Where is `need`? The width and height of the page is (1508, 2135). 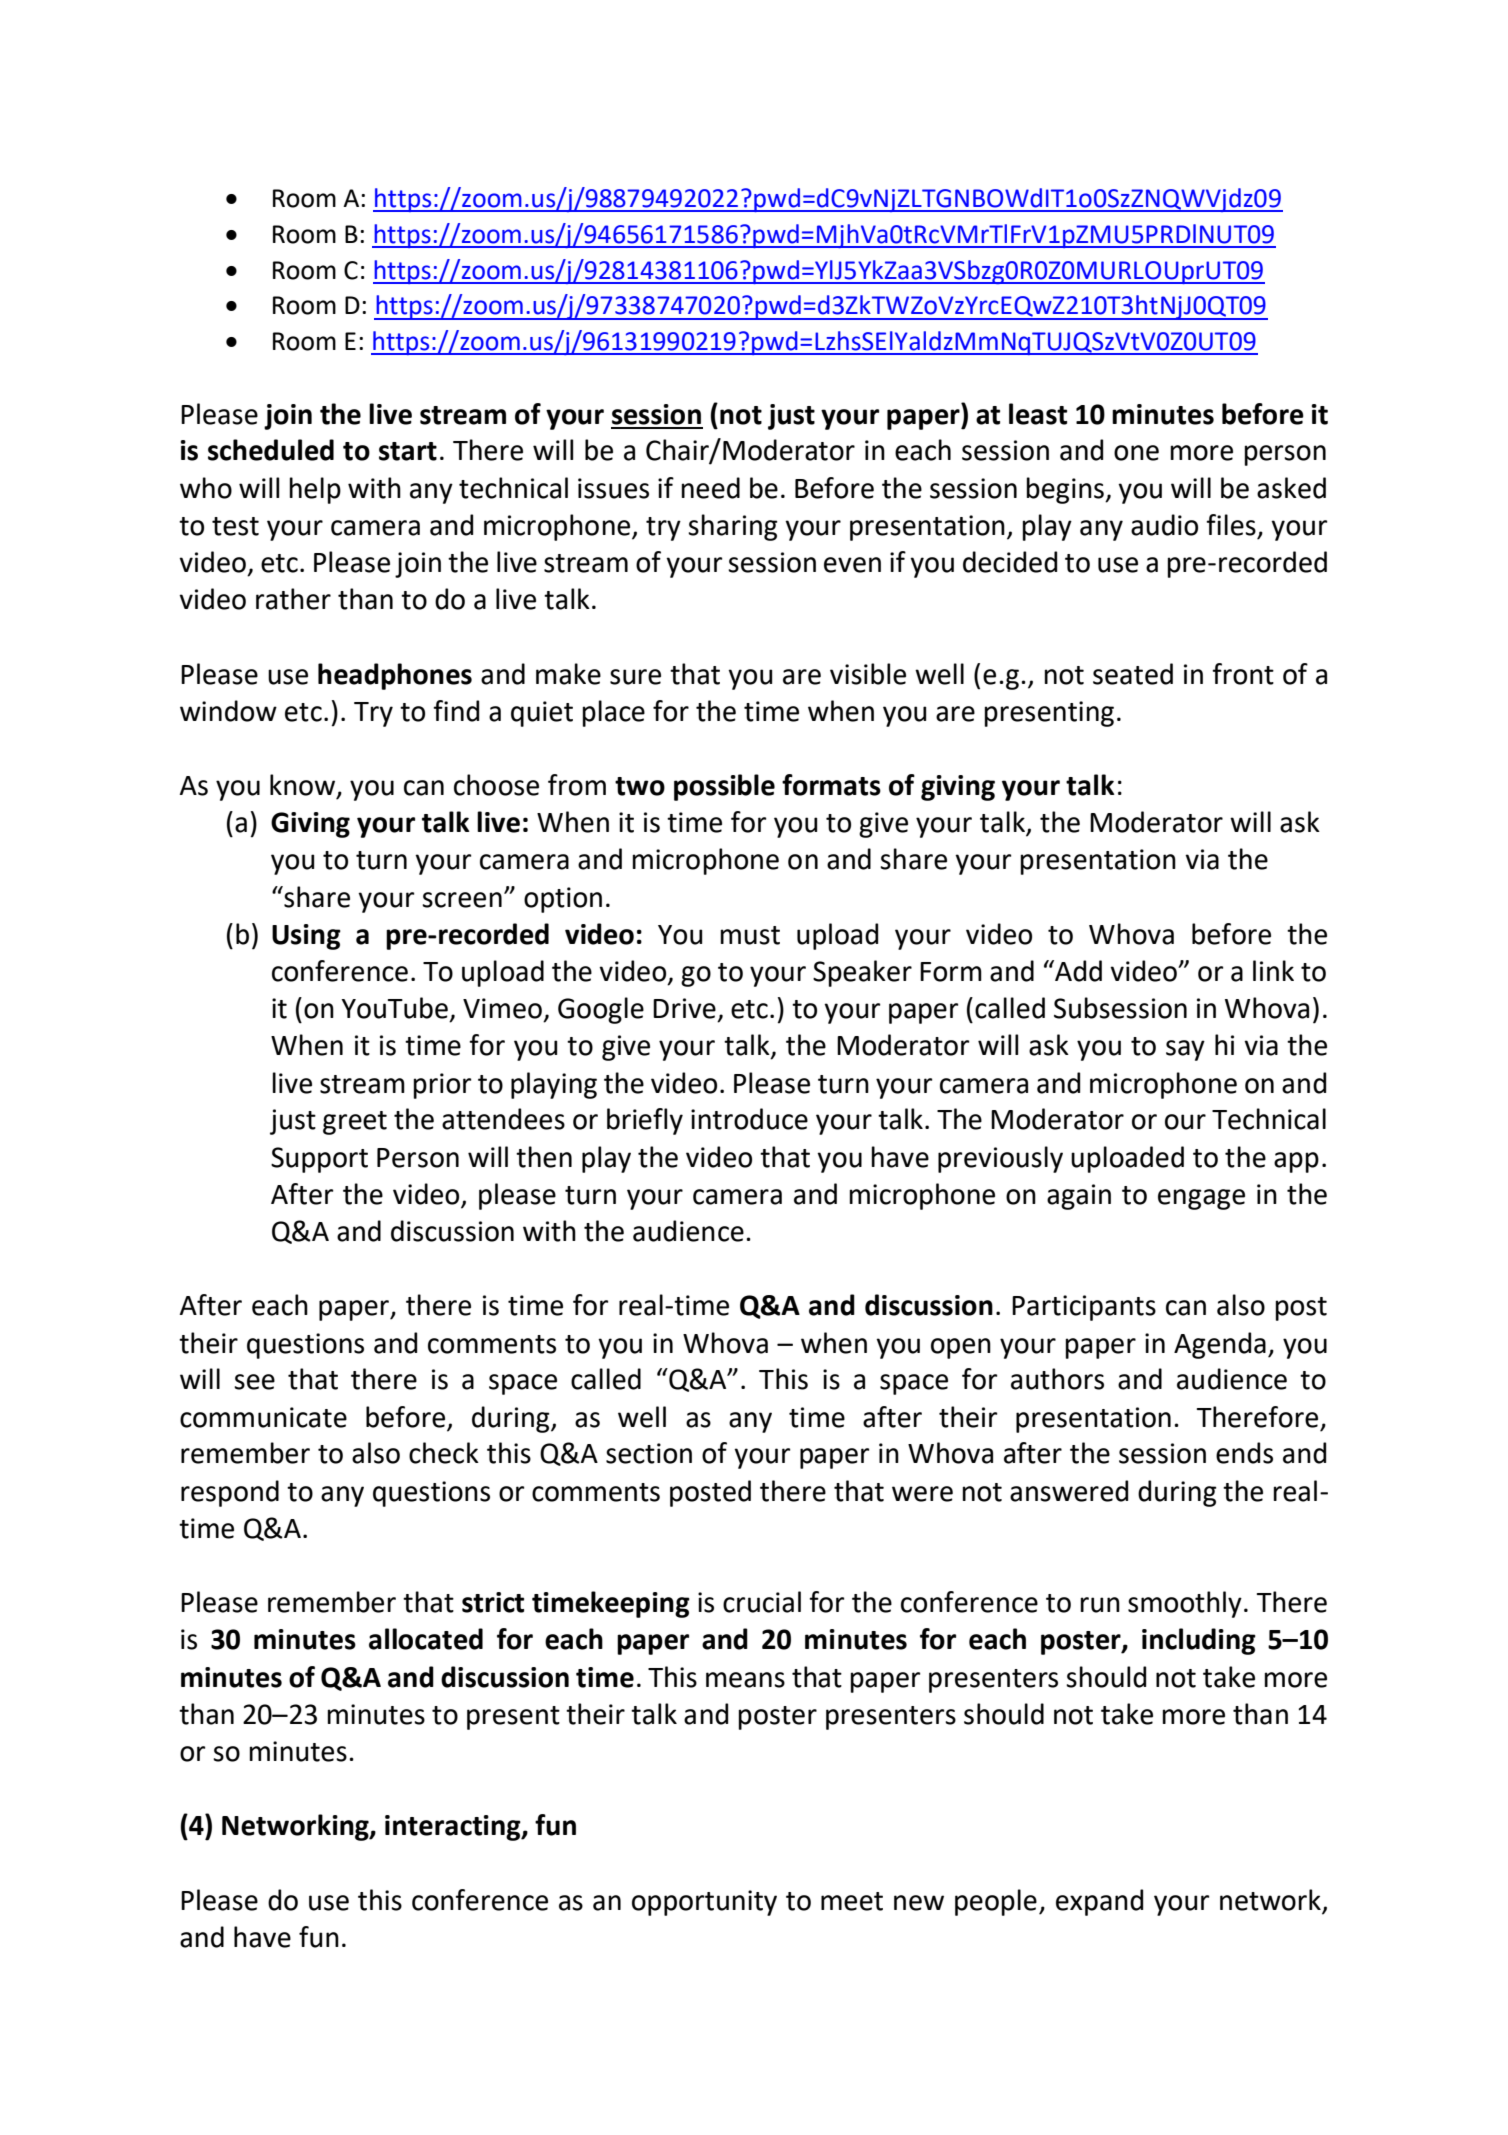 need is located at coordinates (710, 488).
